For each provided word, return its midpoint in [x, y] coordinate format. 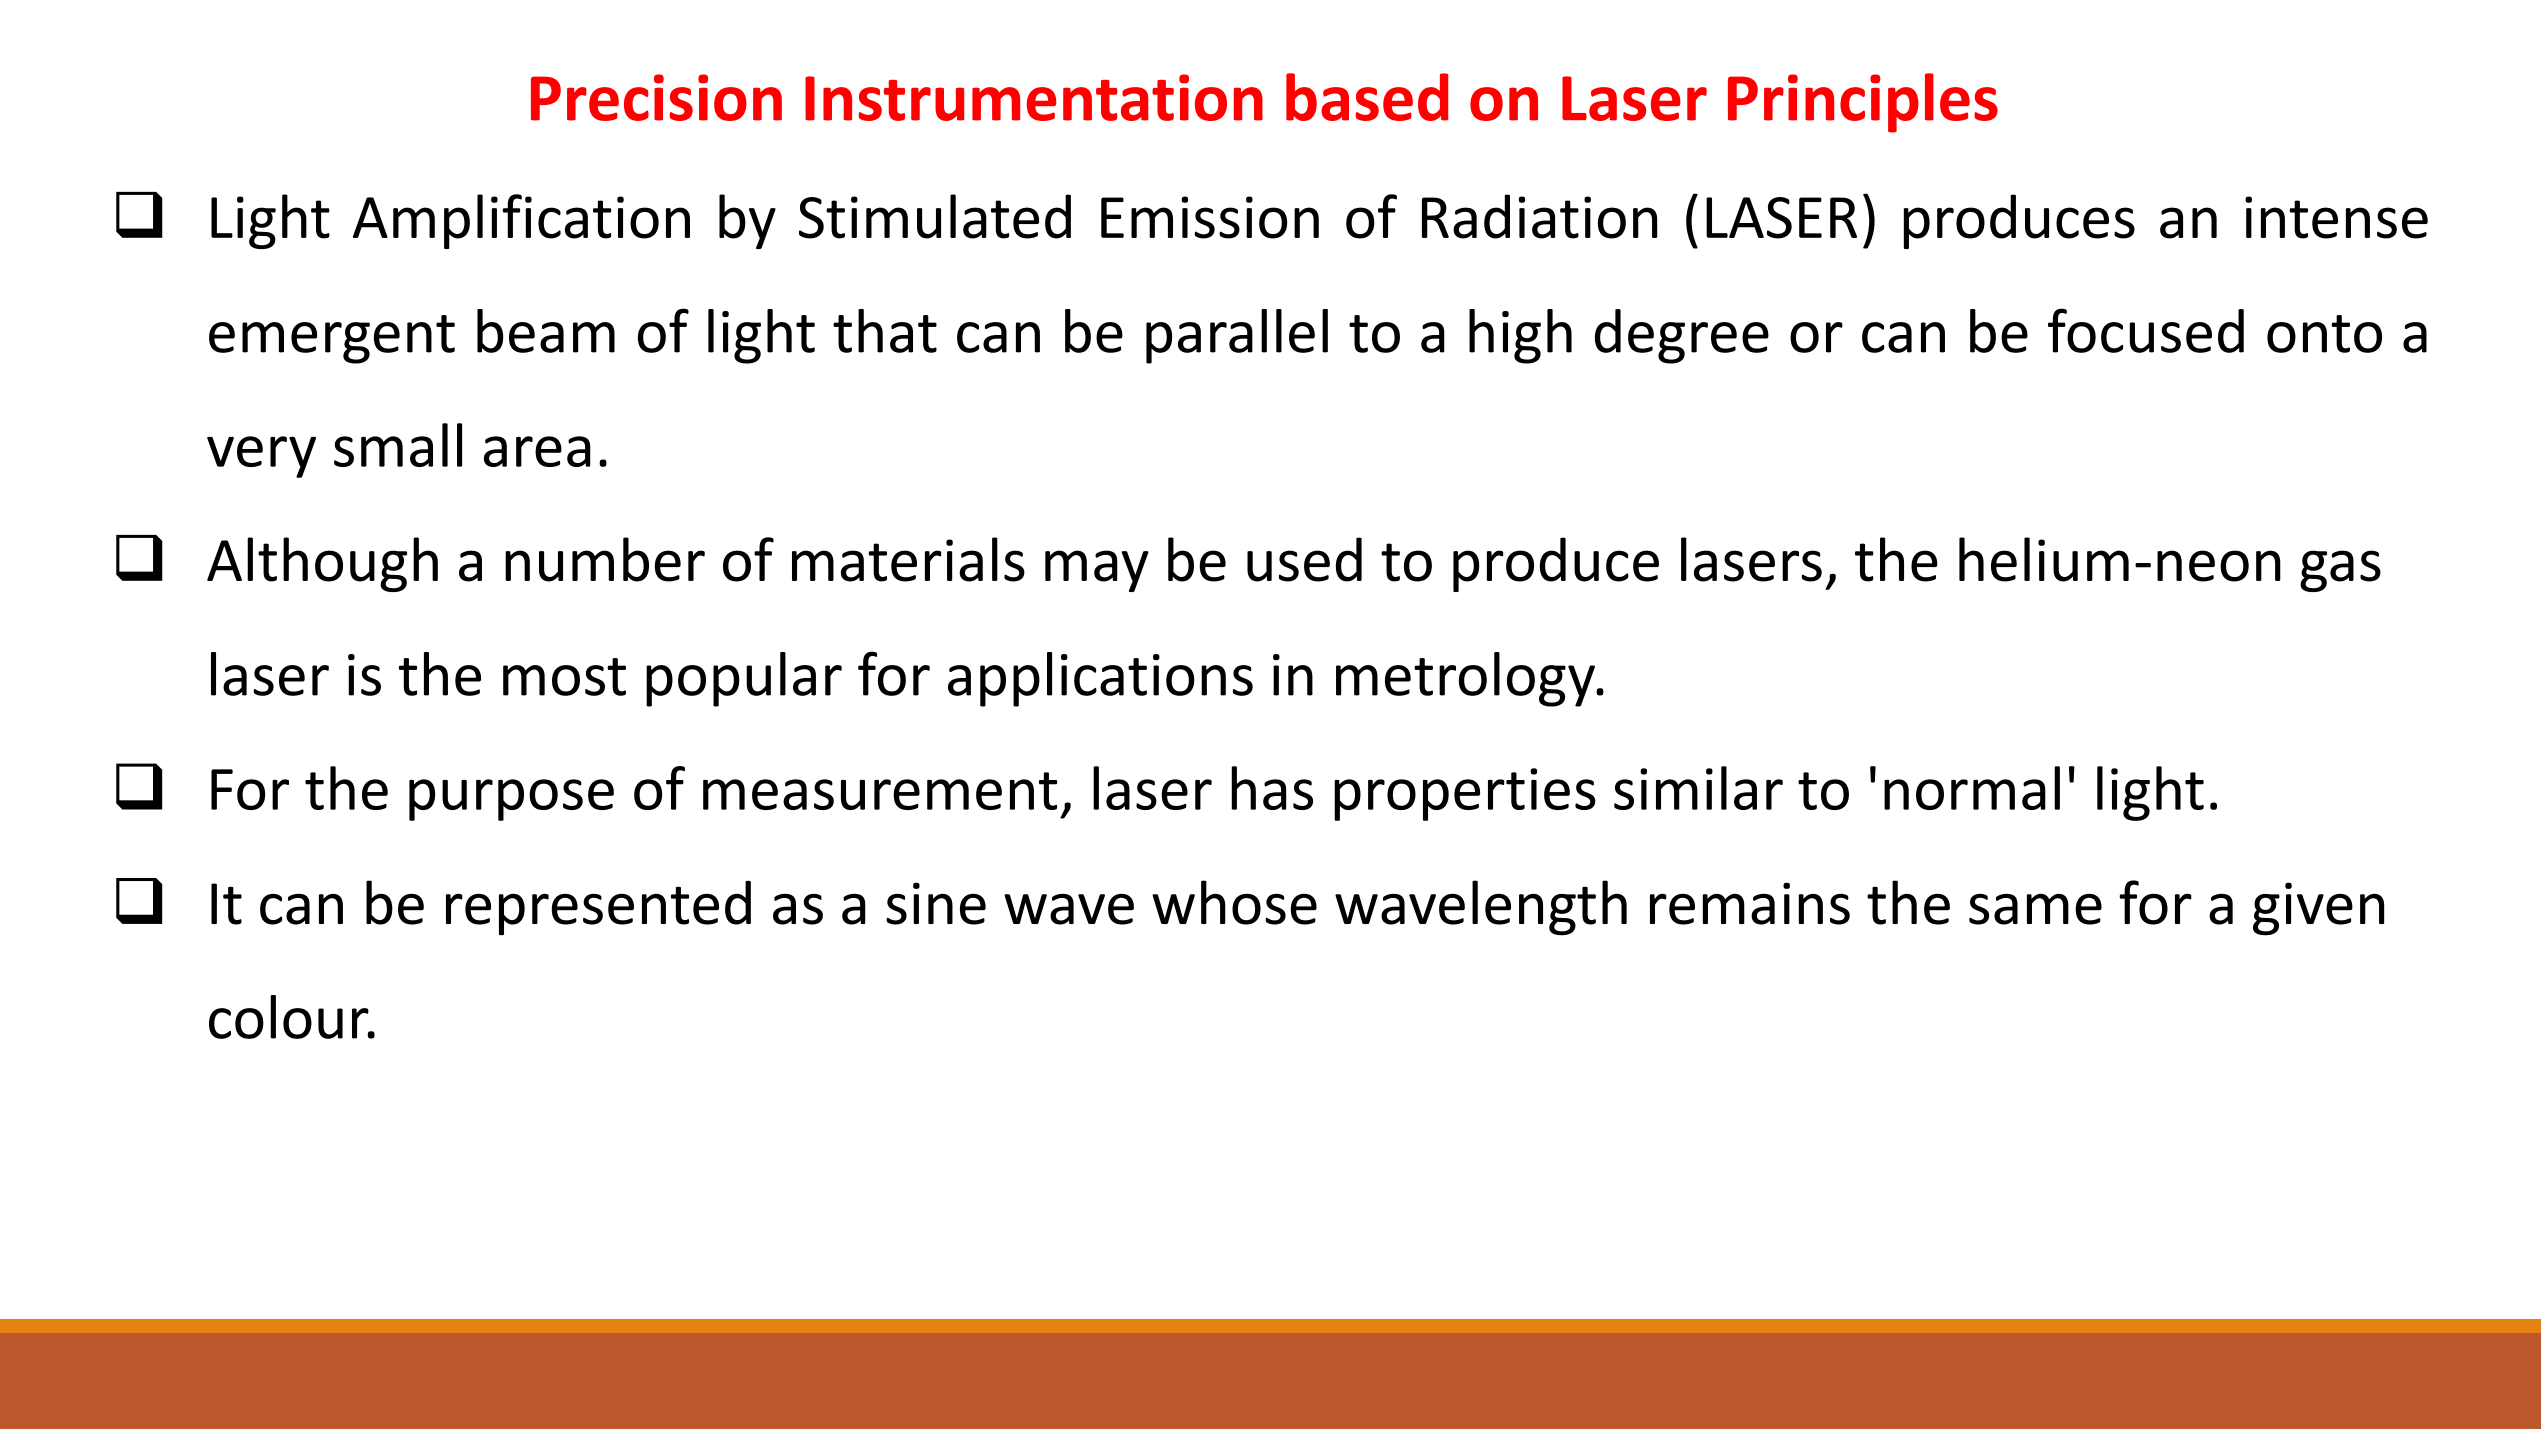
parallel [1237, 336]
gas [2340, 571]
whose [1234, 902]
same [2035, 909]
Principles [1863, 103]
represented [598, 908]
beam [546, 331]
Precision [656, 97]
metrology [1466, 679]
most [564, 677]
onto [2324, 334]
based [1367, 97]
